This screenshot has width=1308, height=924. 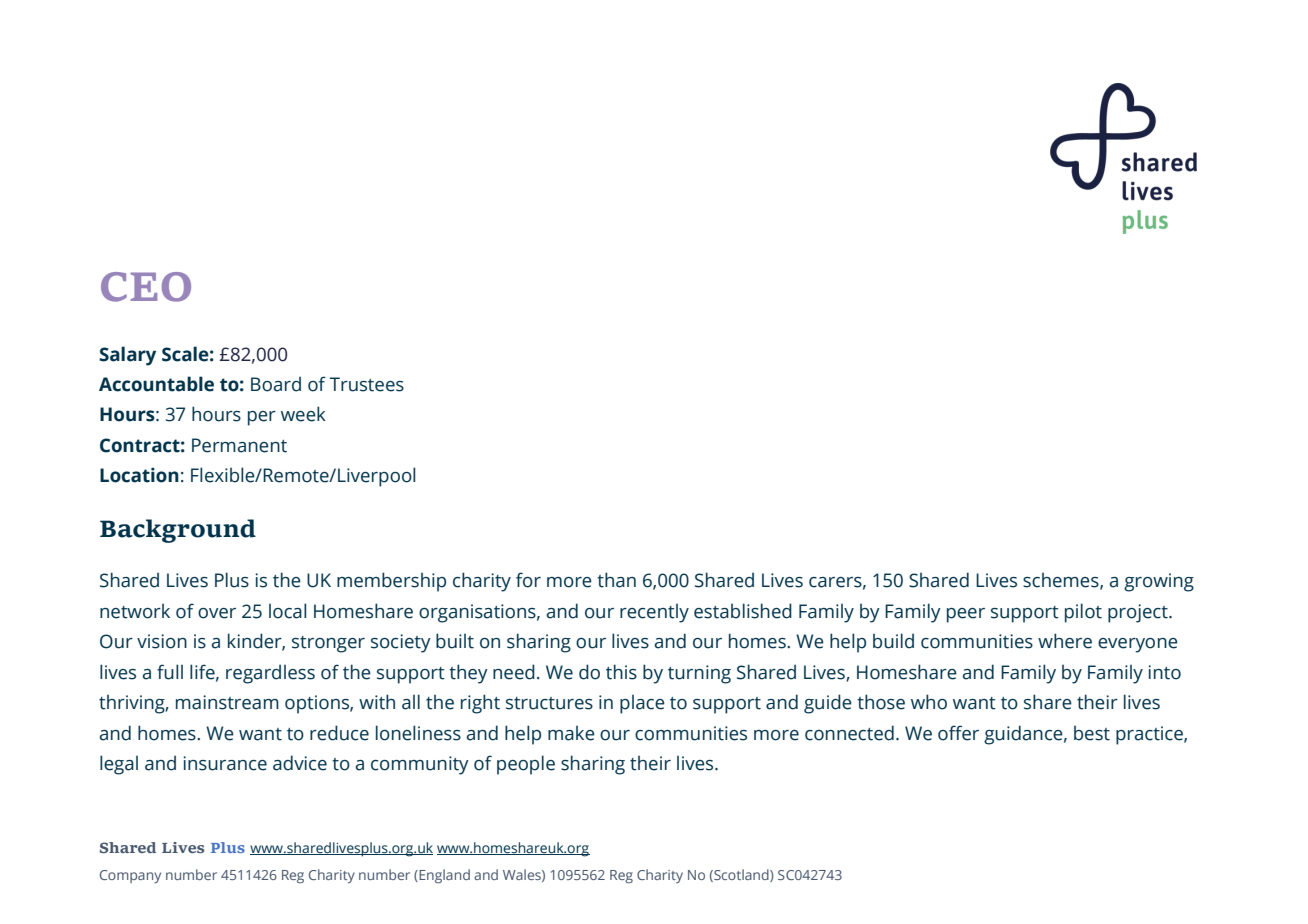 What do you see at coordinates (741, 875) in the screenshot?
I see `Scotland` at bounding box center [741, 875].
